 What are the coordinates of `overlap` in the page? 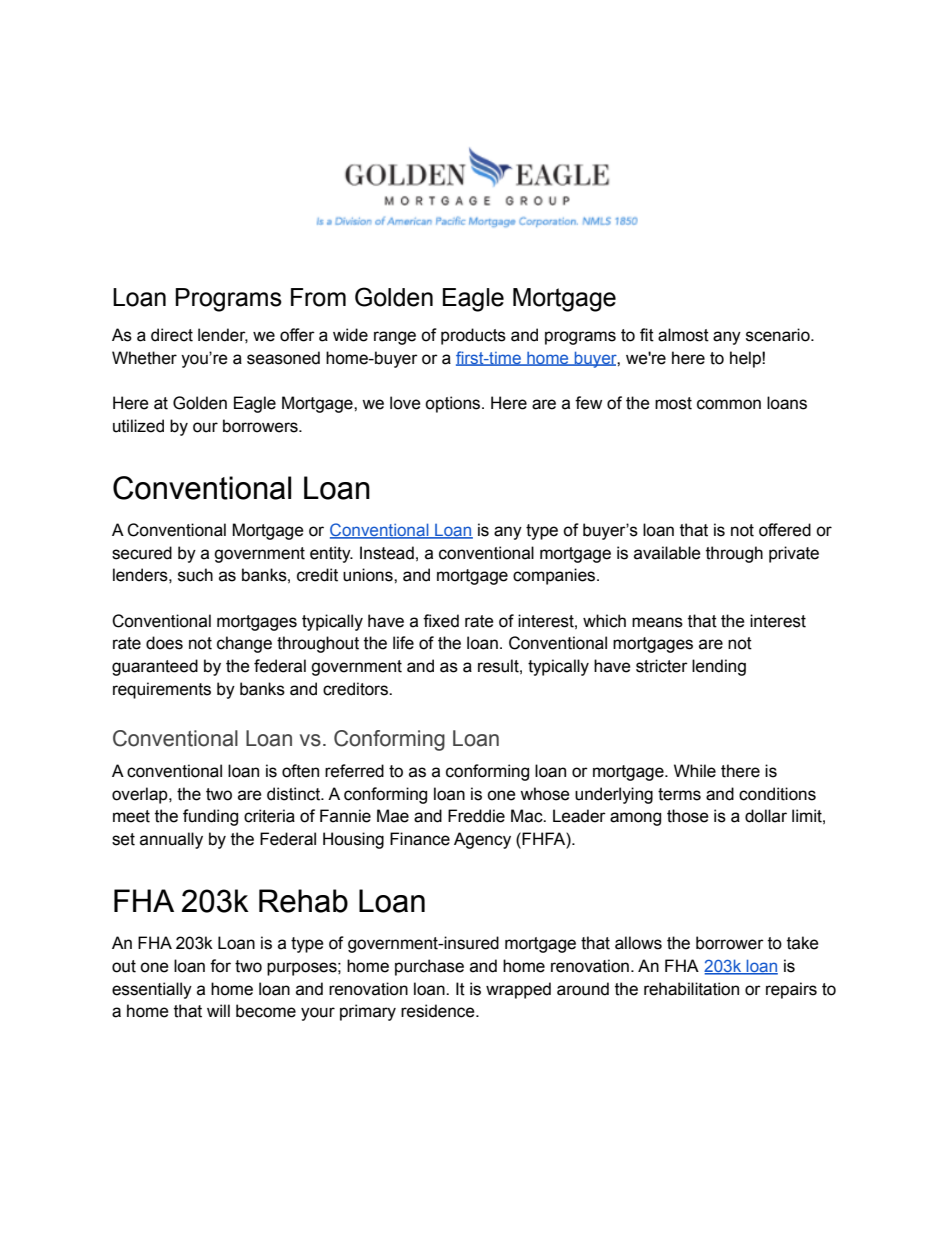 It's located at (141, 795).
